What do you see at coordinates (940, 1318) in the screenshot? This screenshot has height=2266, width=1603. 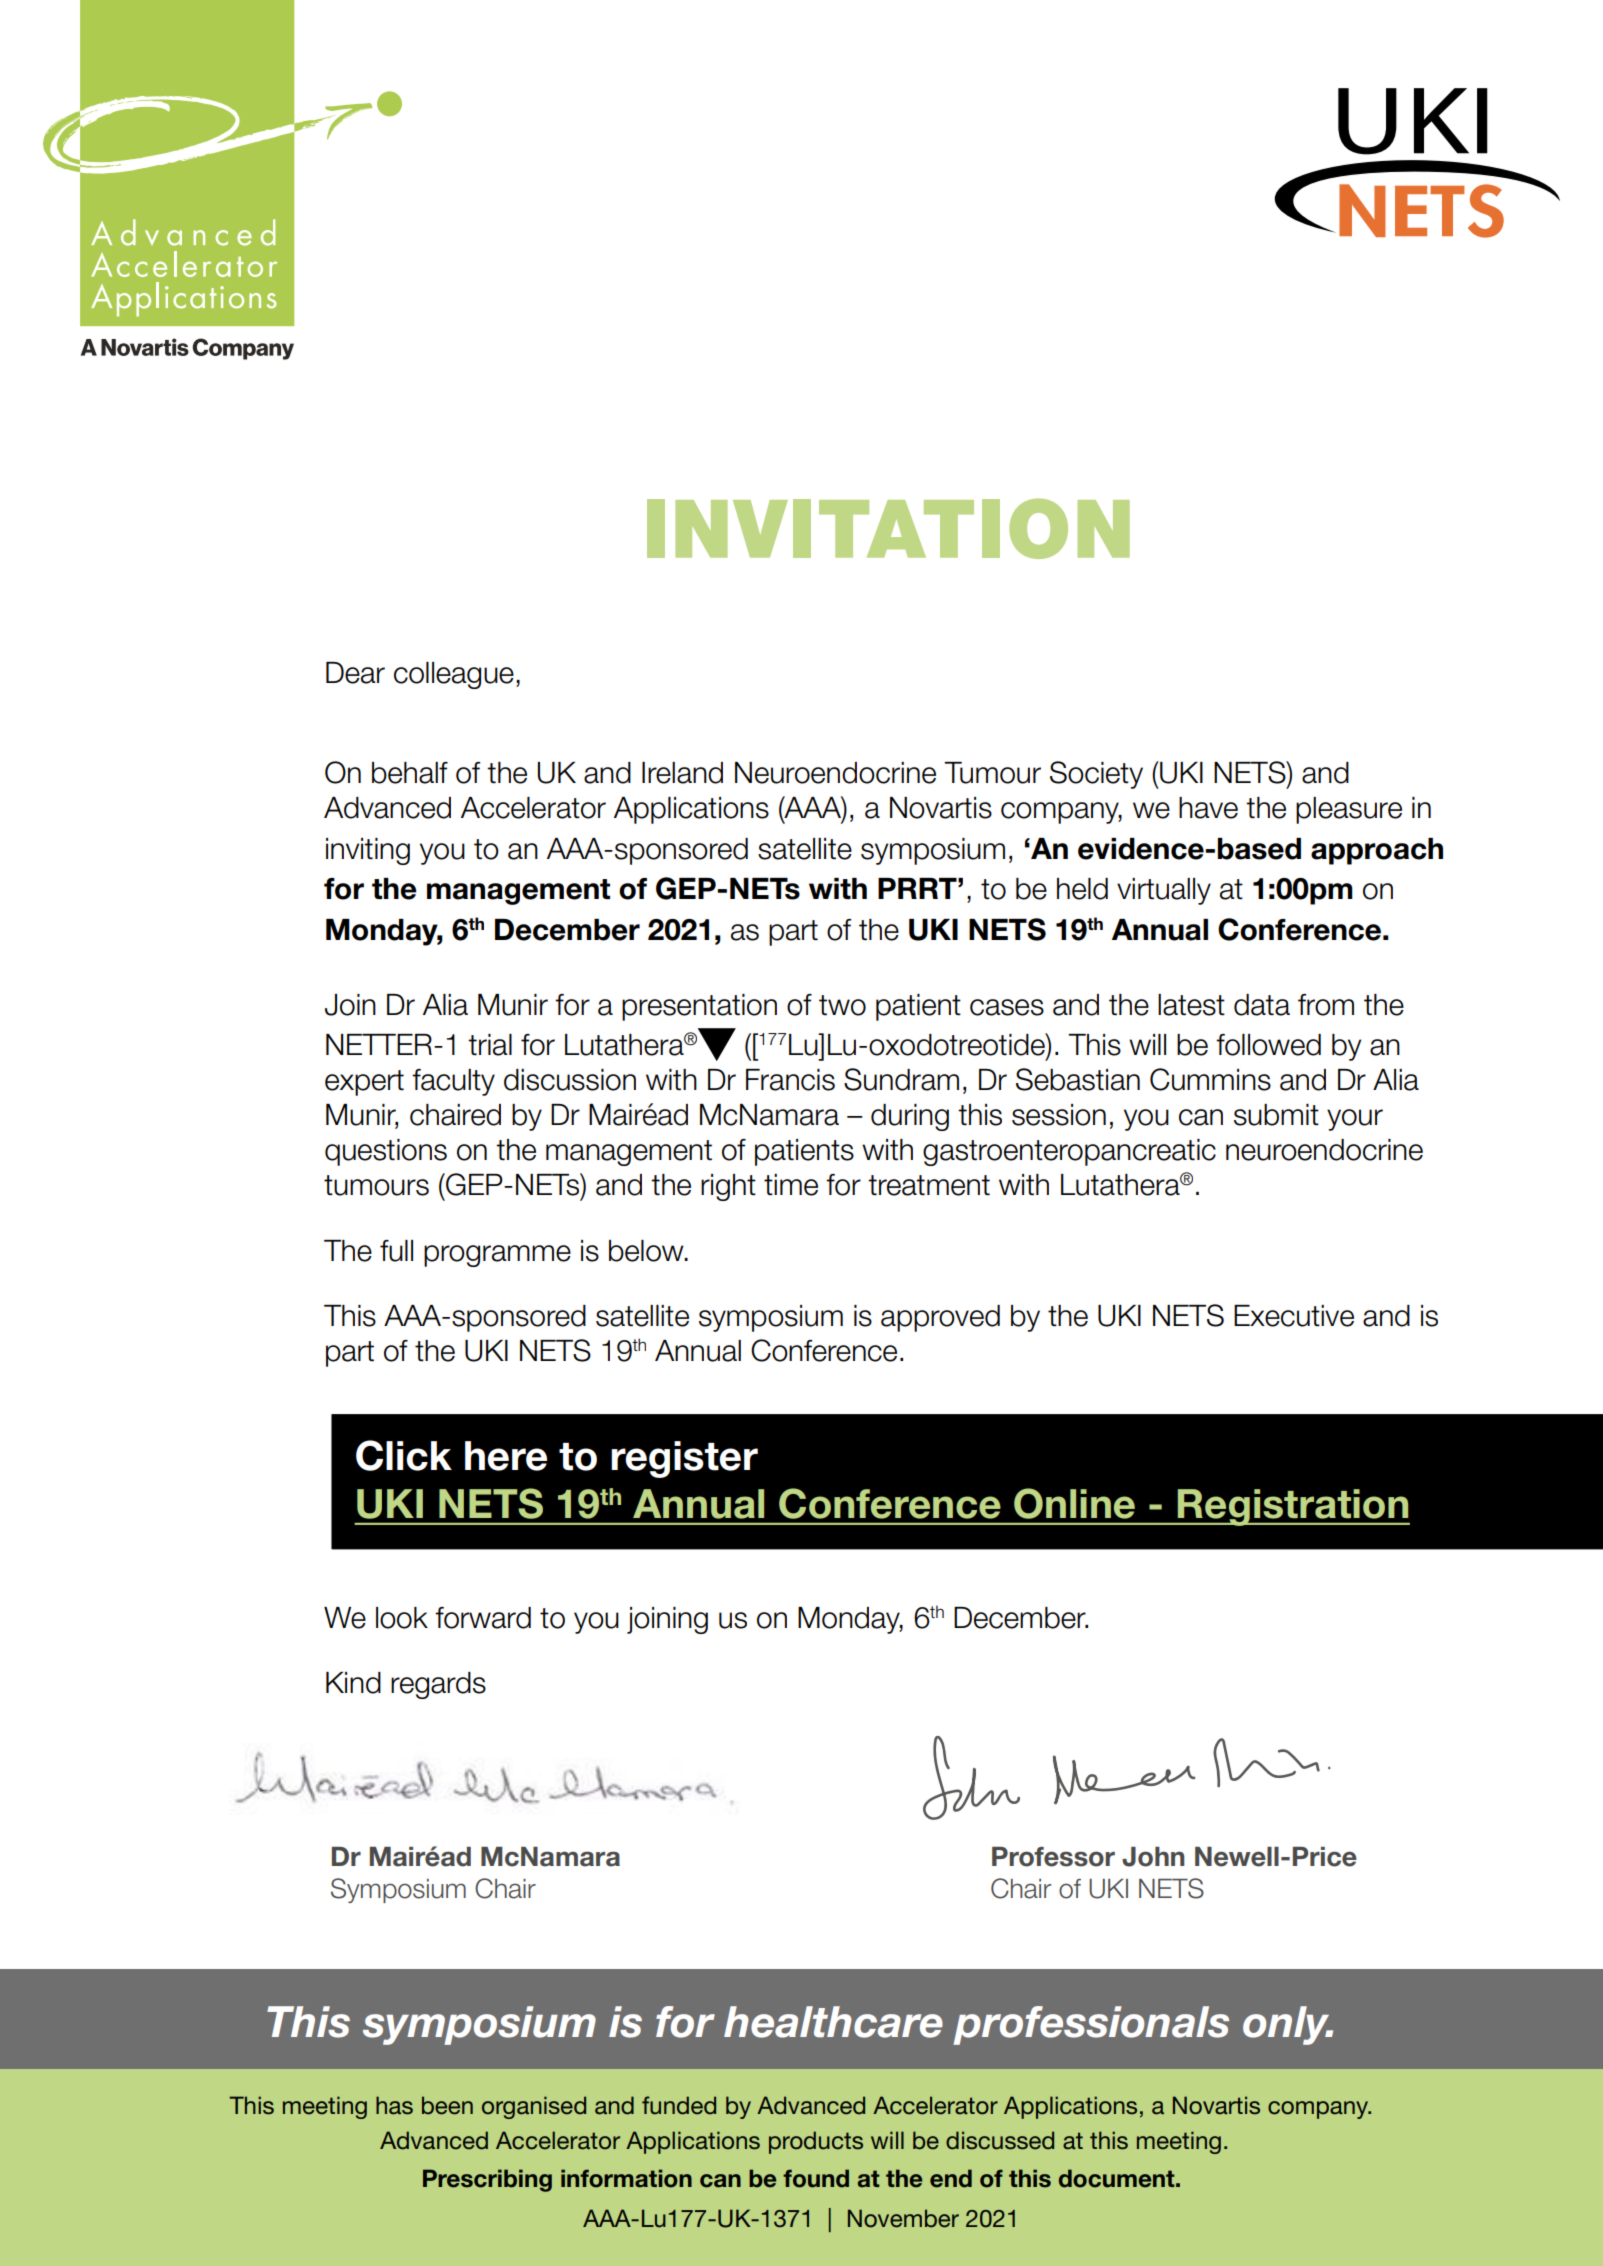 I see `approved` at bounding box center [940, 1318].
